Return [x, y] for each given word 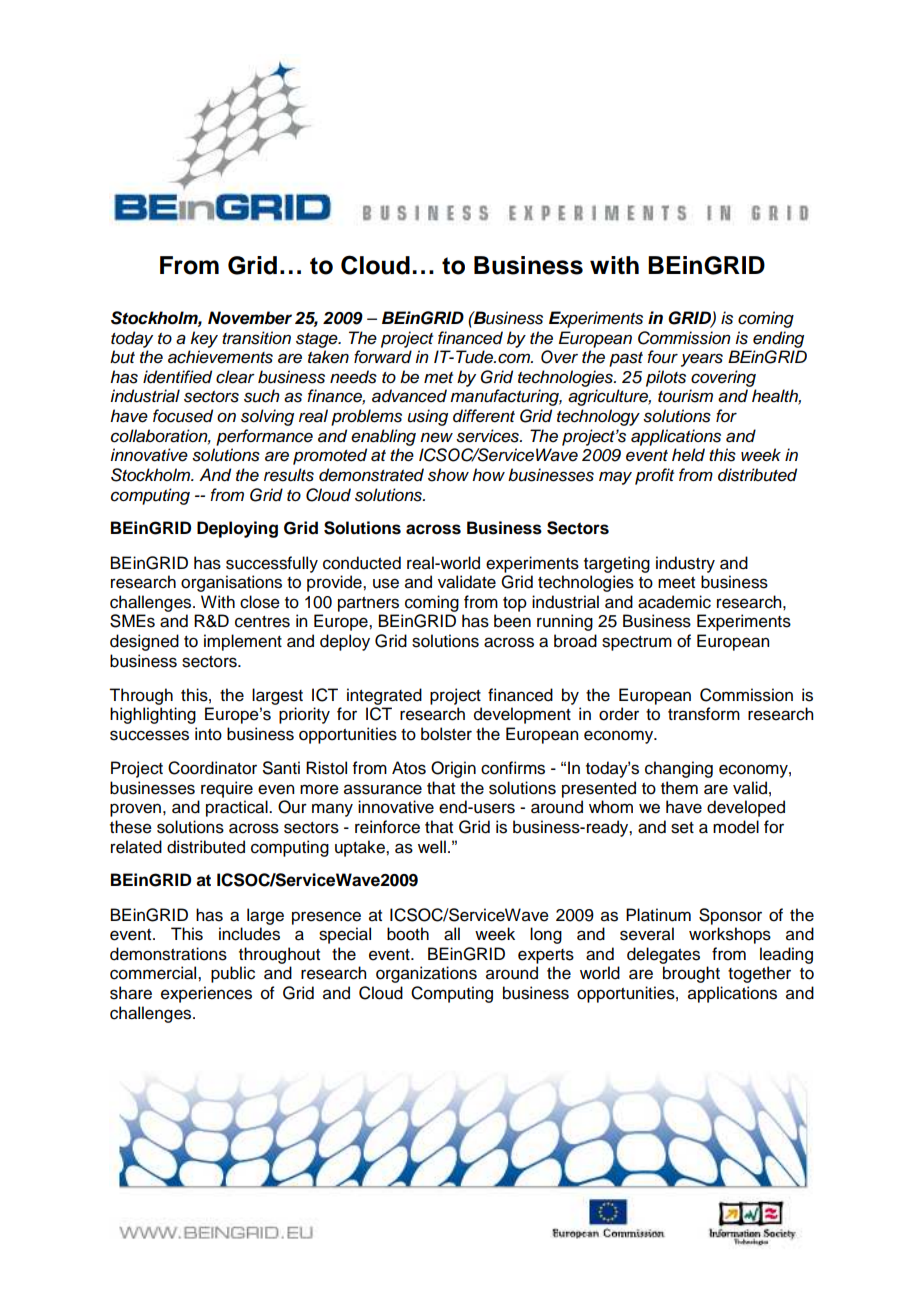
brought [691, 974]
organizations [426, 974]
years [702, 360]
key [204, 339]
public [233, 974]
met [438, 378]
